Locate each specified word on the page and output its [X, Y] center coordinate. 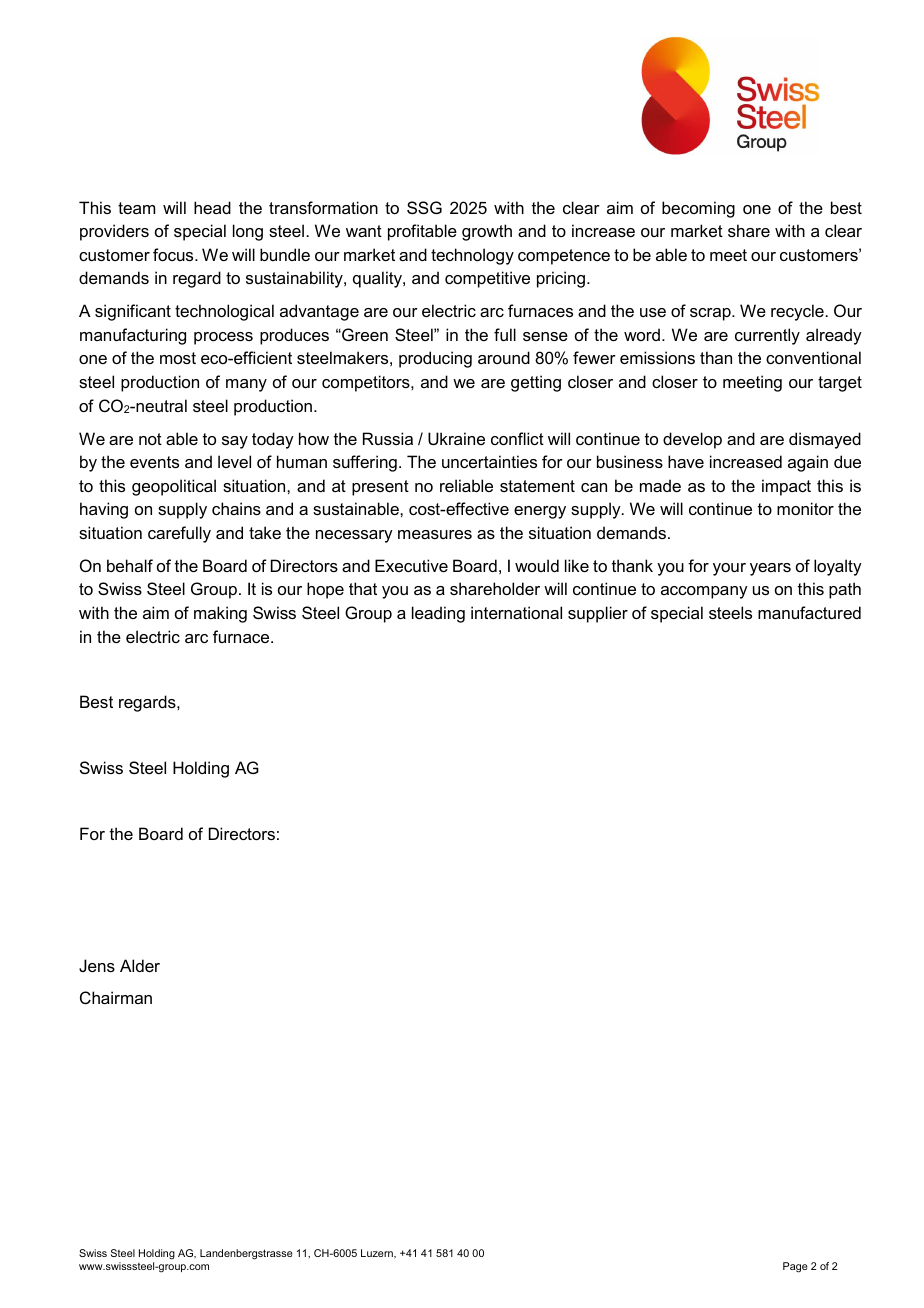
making [220, 614]
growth [487, 232]
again [808, 463]
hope [325, 590]
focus [174, 254]
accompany [704, 592]
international [516, 612]
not [150, 439]
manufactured [809, 612]
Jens [97, 965]
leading [438, 614]
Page [795, 1267]
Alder [140, 965]
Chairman [116, 997]
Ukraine [456, 438]
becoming [698, 209]
